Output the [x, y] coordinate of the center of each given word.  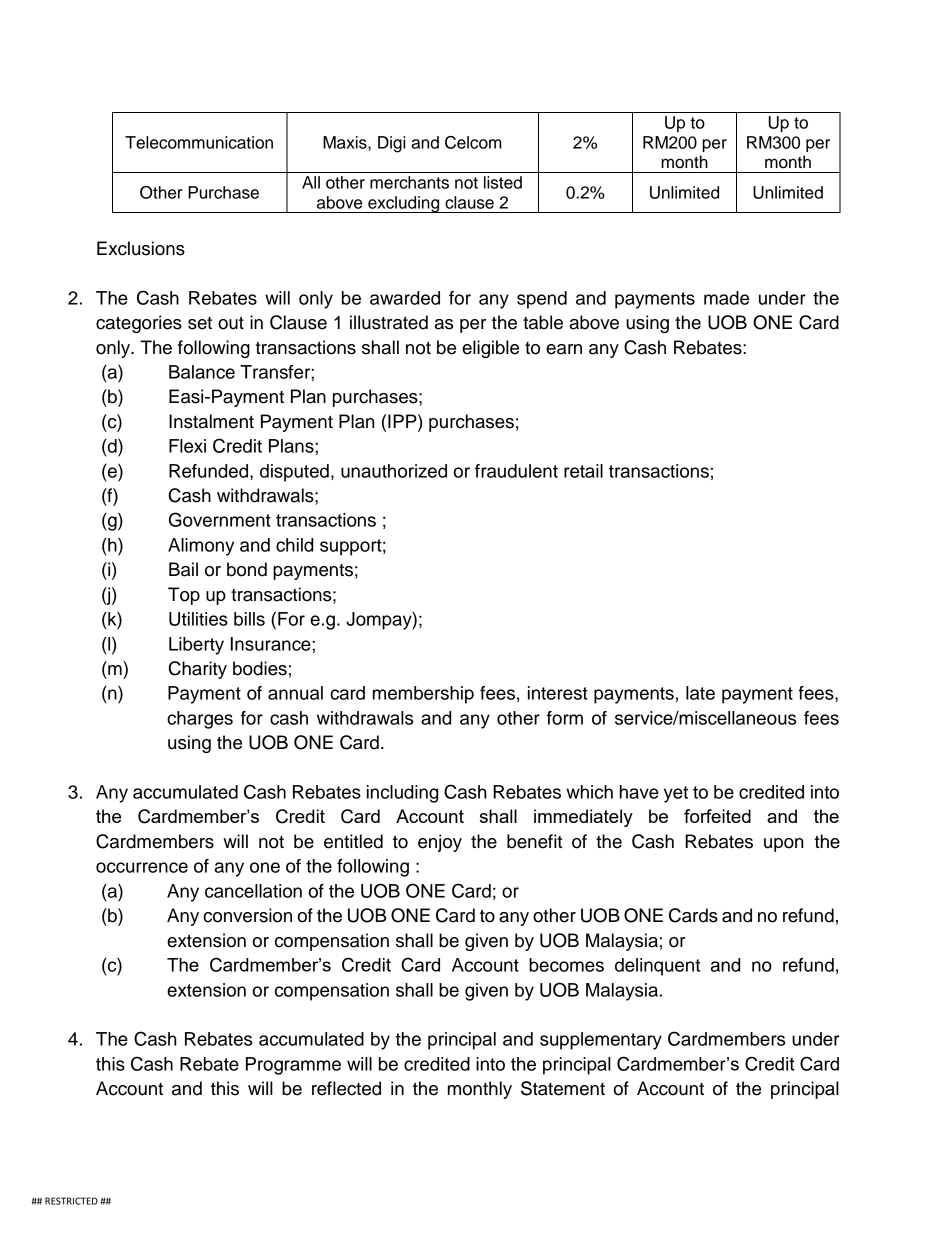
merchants [409, 182]
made [726, 298]
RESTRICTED [71, 1201]
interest [558, 693]
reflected [346, 1088]
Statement [563, 1088]
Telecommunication [199, 142]
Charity [198, 670]
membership [423, 695]
